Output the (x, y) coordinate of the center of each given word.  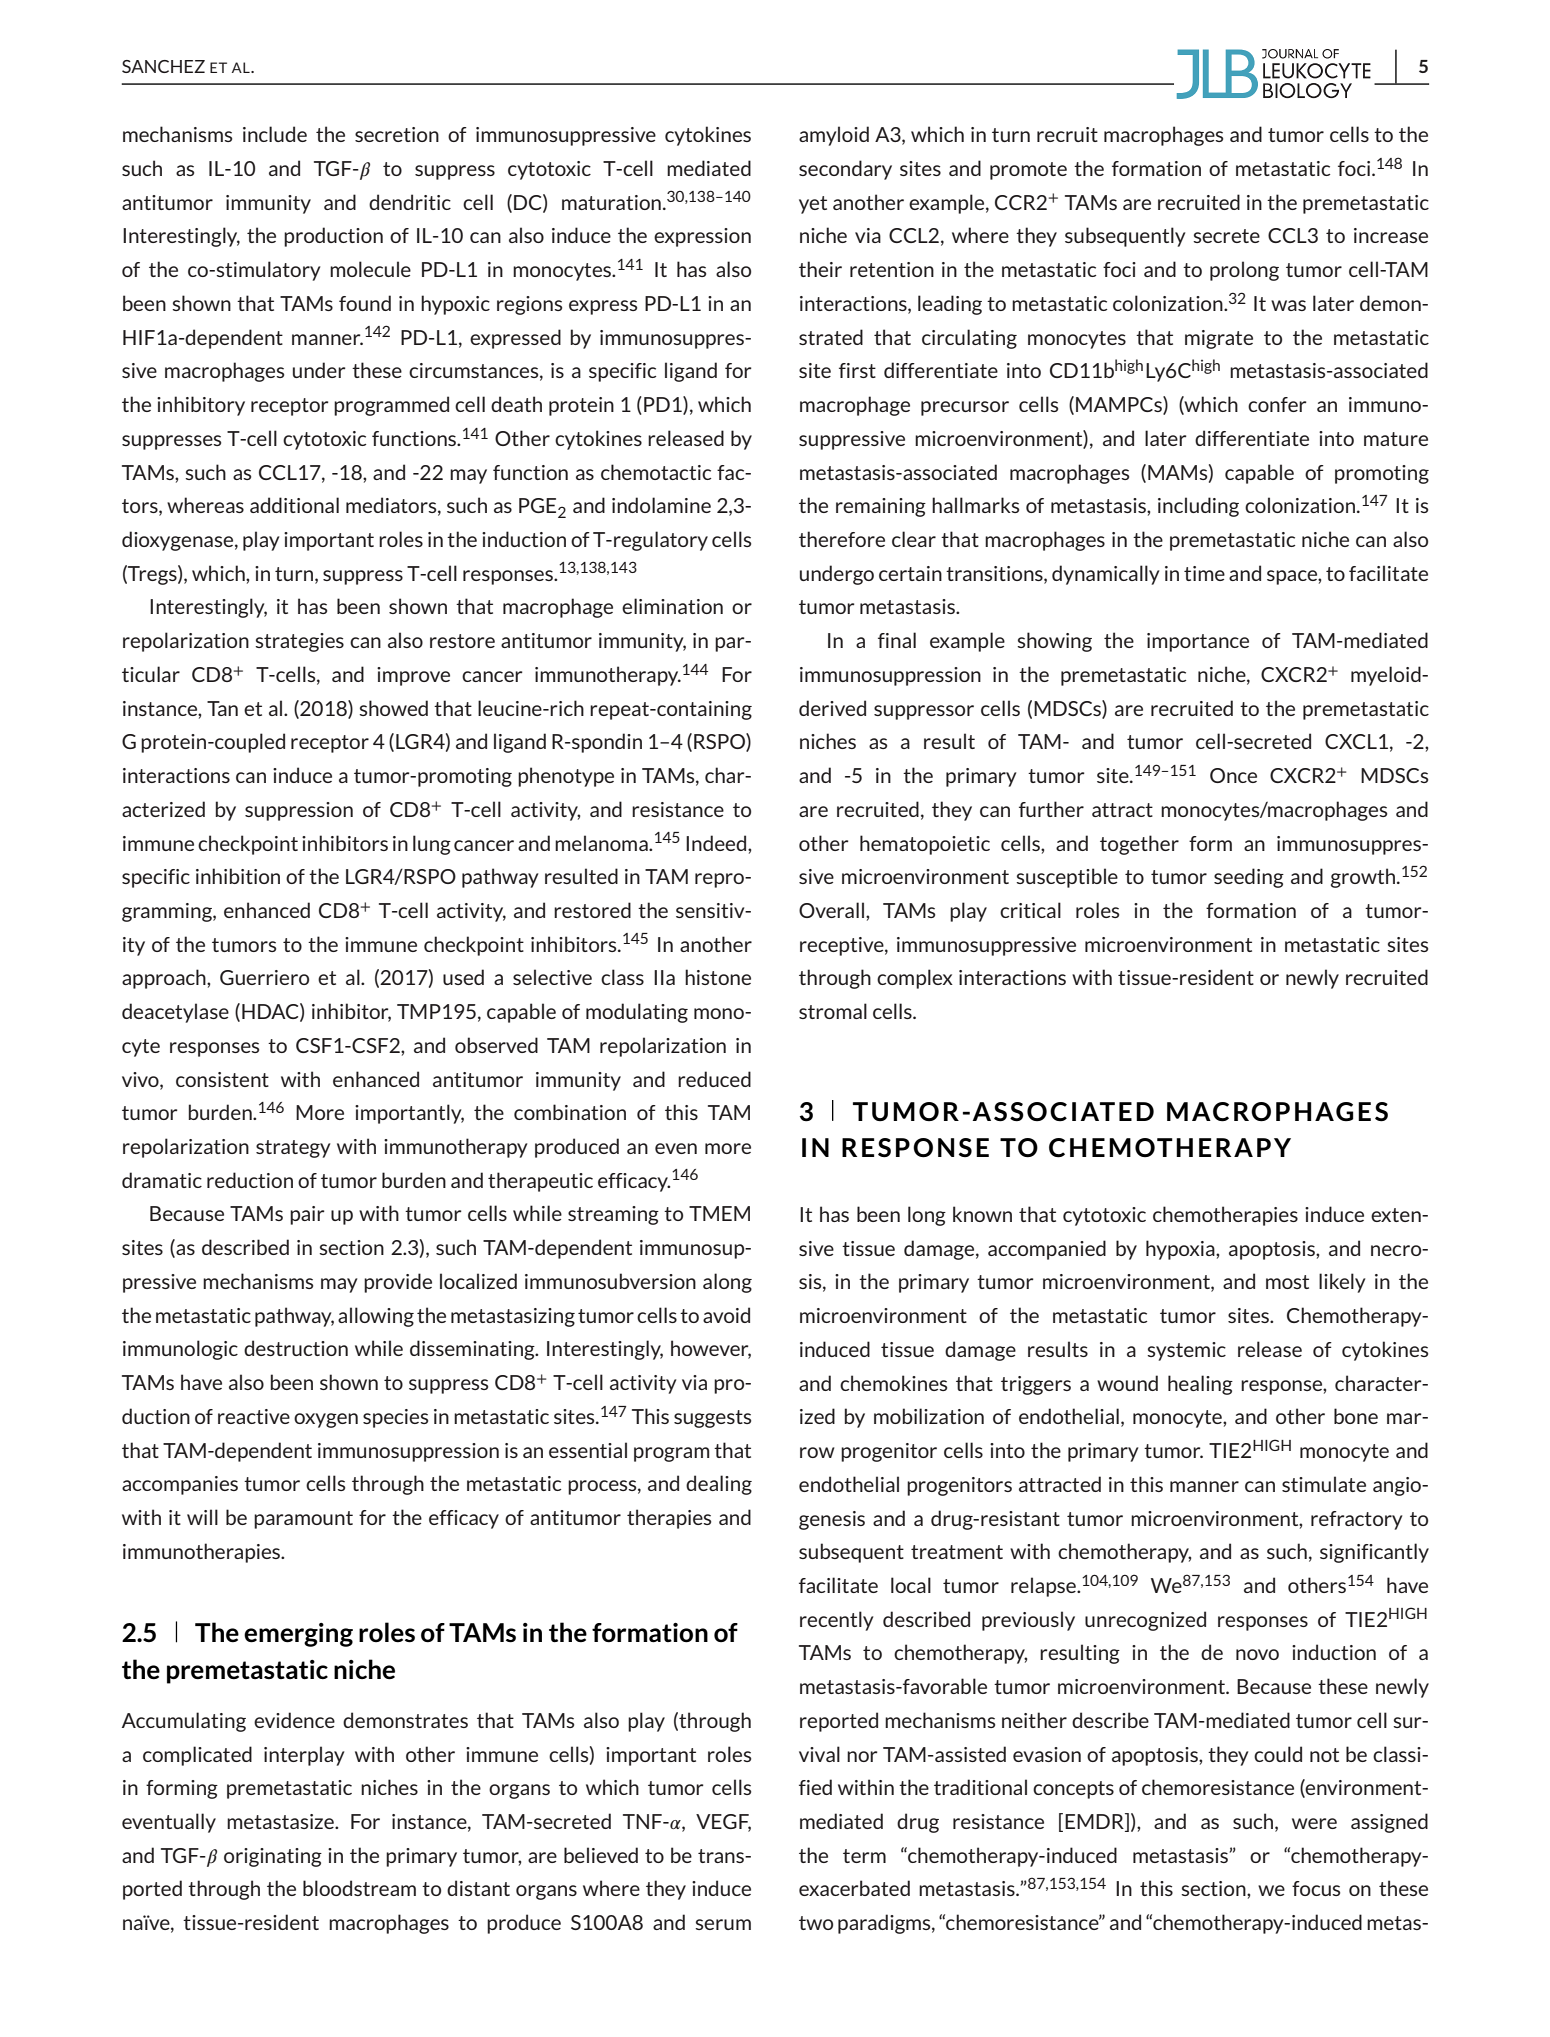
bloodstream (359, 1888)
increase (1391, 235)
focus (1316, 1888)
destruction (296, 1348)
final (897, 640)
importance (1198, 642)
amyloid (834, 136)
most (1287, 1282)
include (275, 134)
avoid (726, 1315)
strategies (299, 642)
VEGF (723, 1823)
